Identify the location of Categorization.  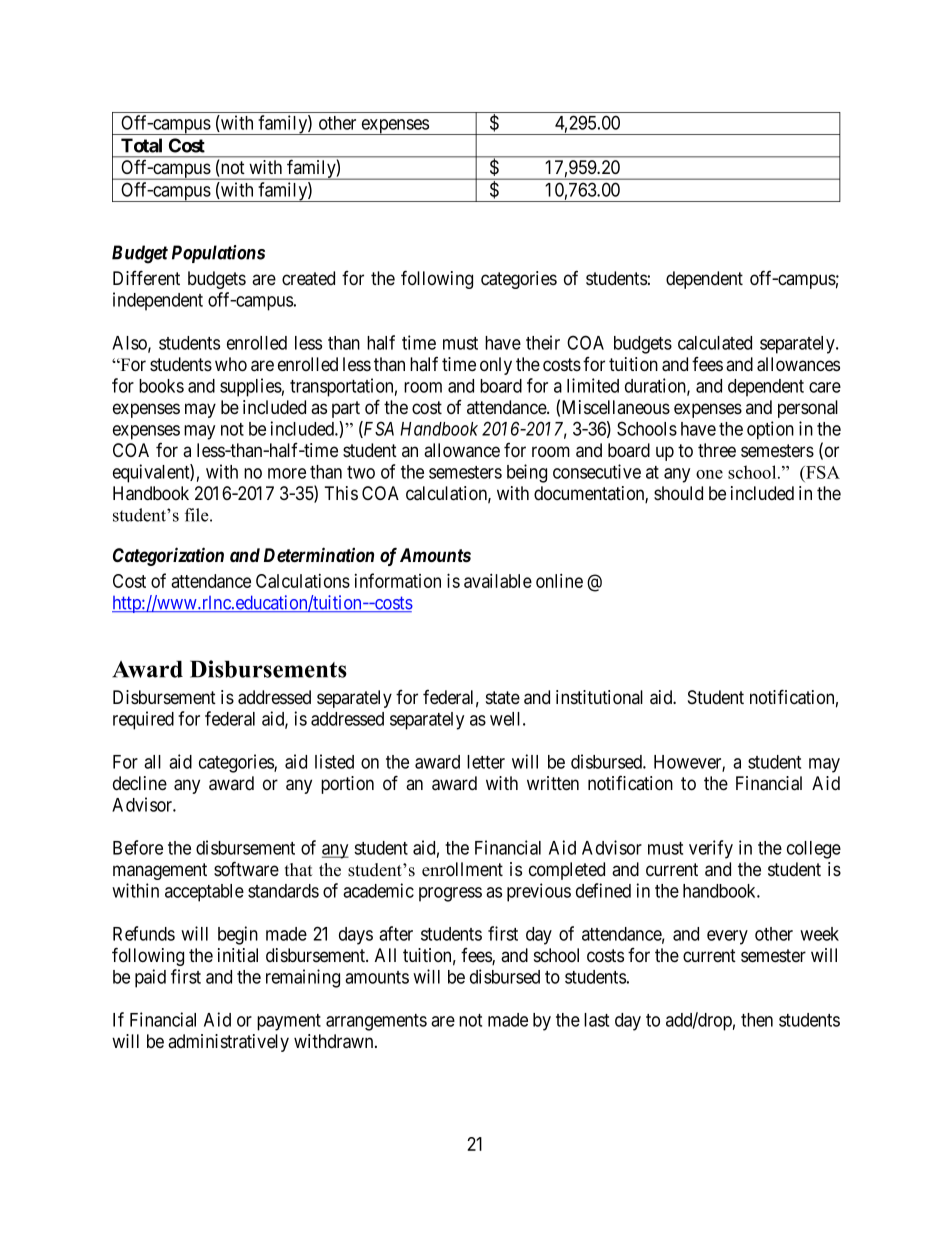
(168, 556).
